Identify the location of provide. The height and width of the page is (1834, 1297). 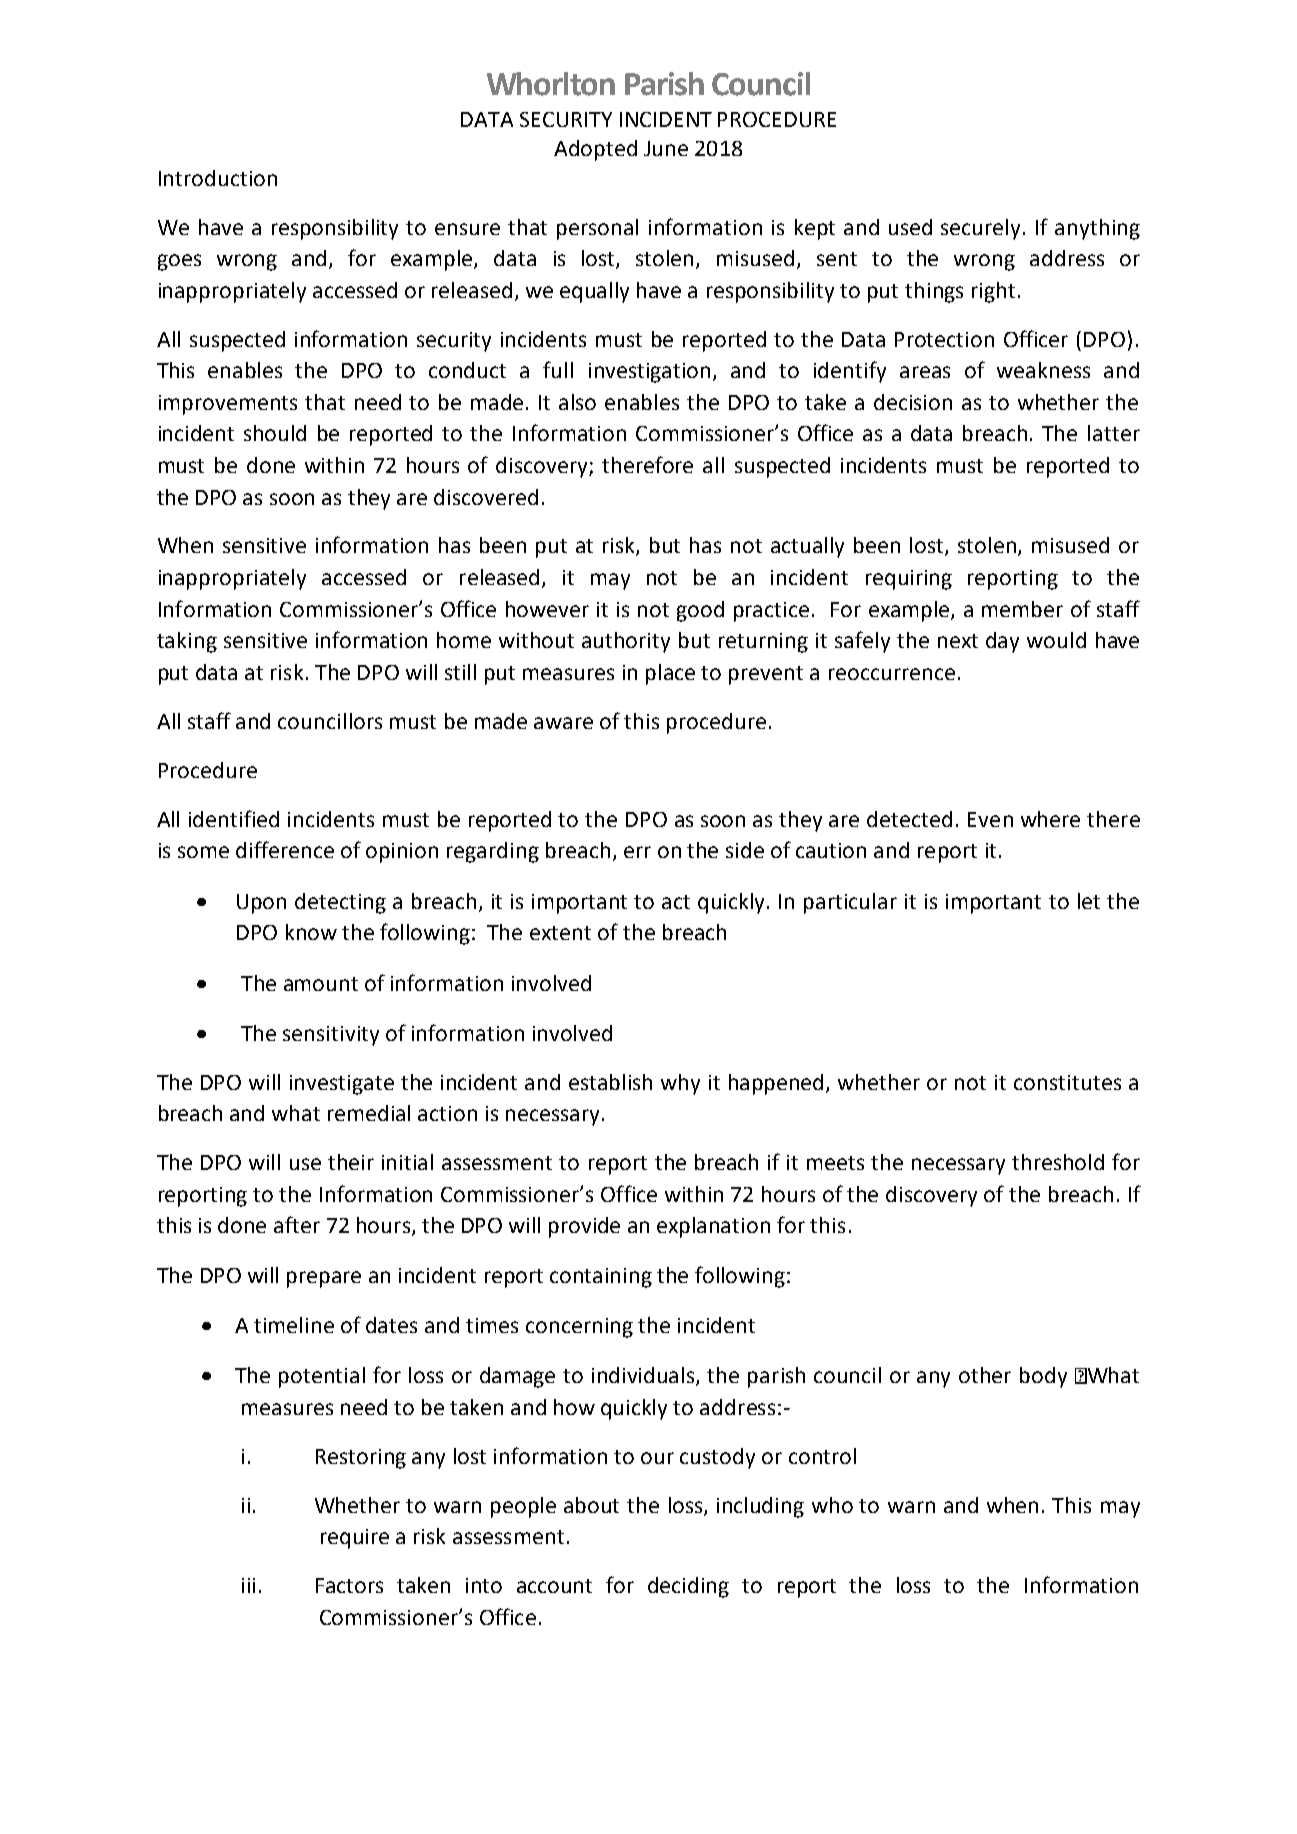
(584, 1227).
